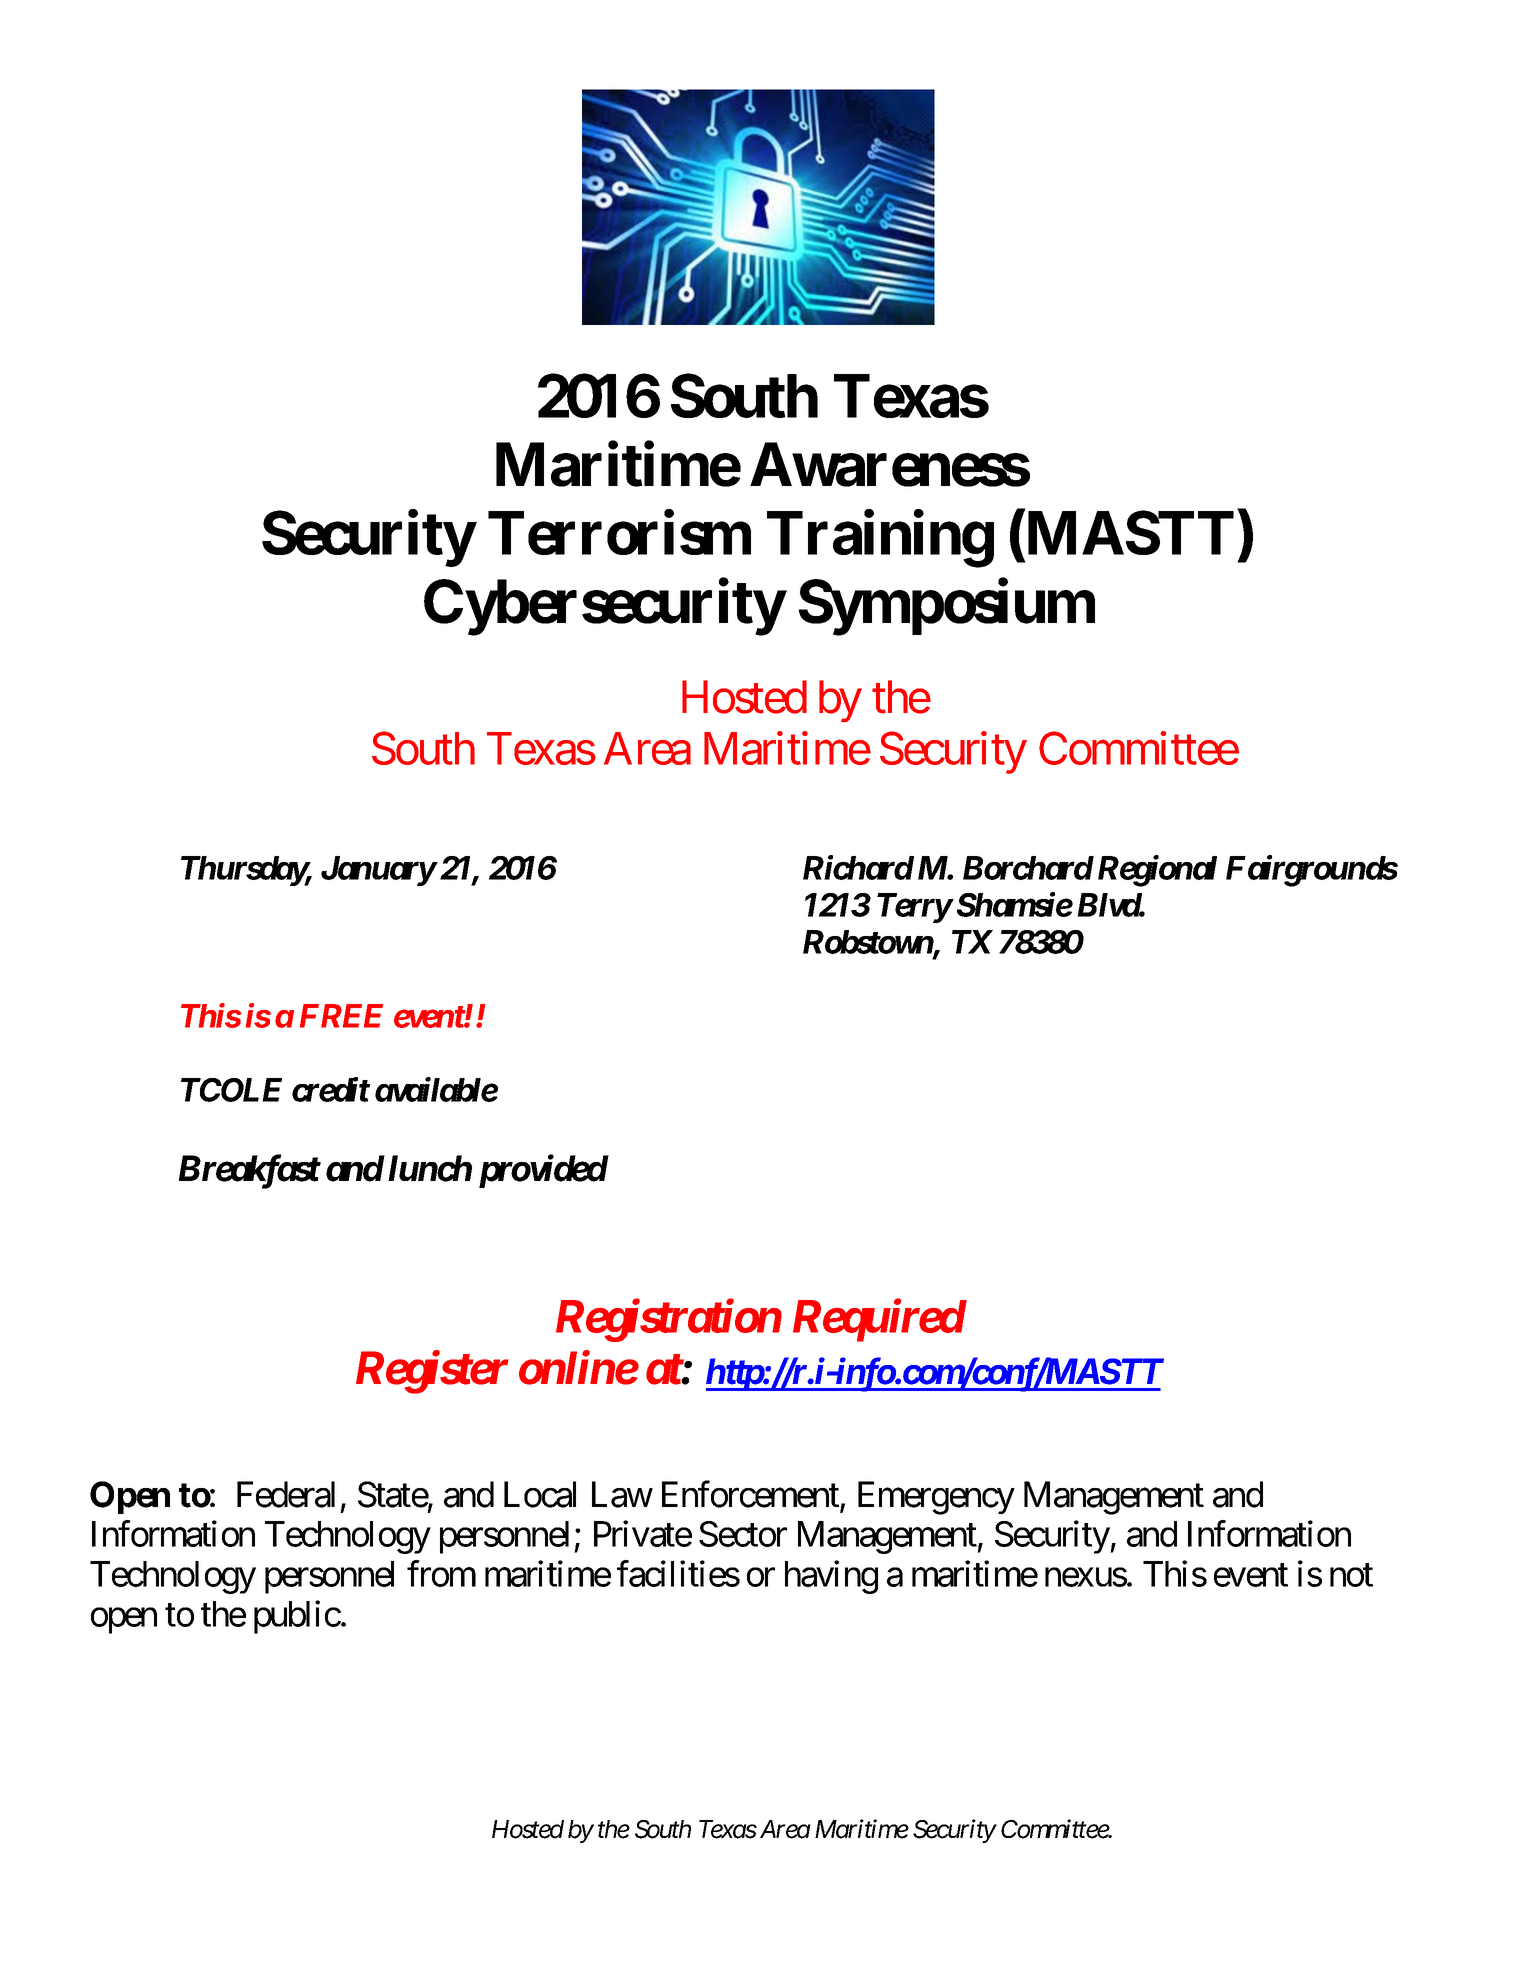 This document has width=1516, height=1962. What do you see at coordinates (743, 1534) in the document?
I see `Sector` at bounding box center [743, 1534].
